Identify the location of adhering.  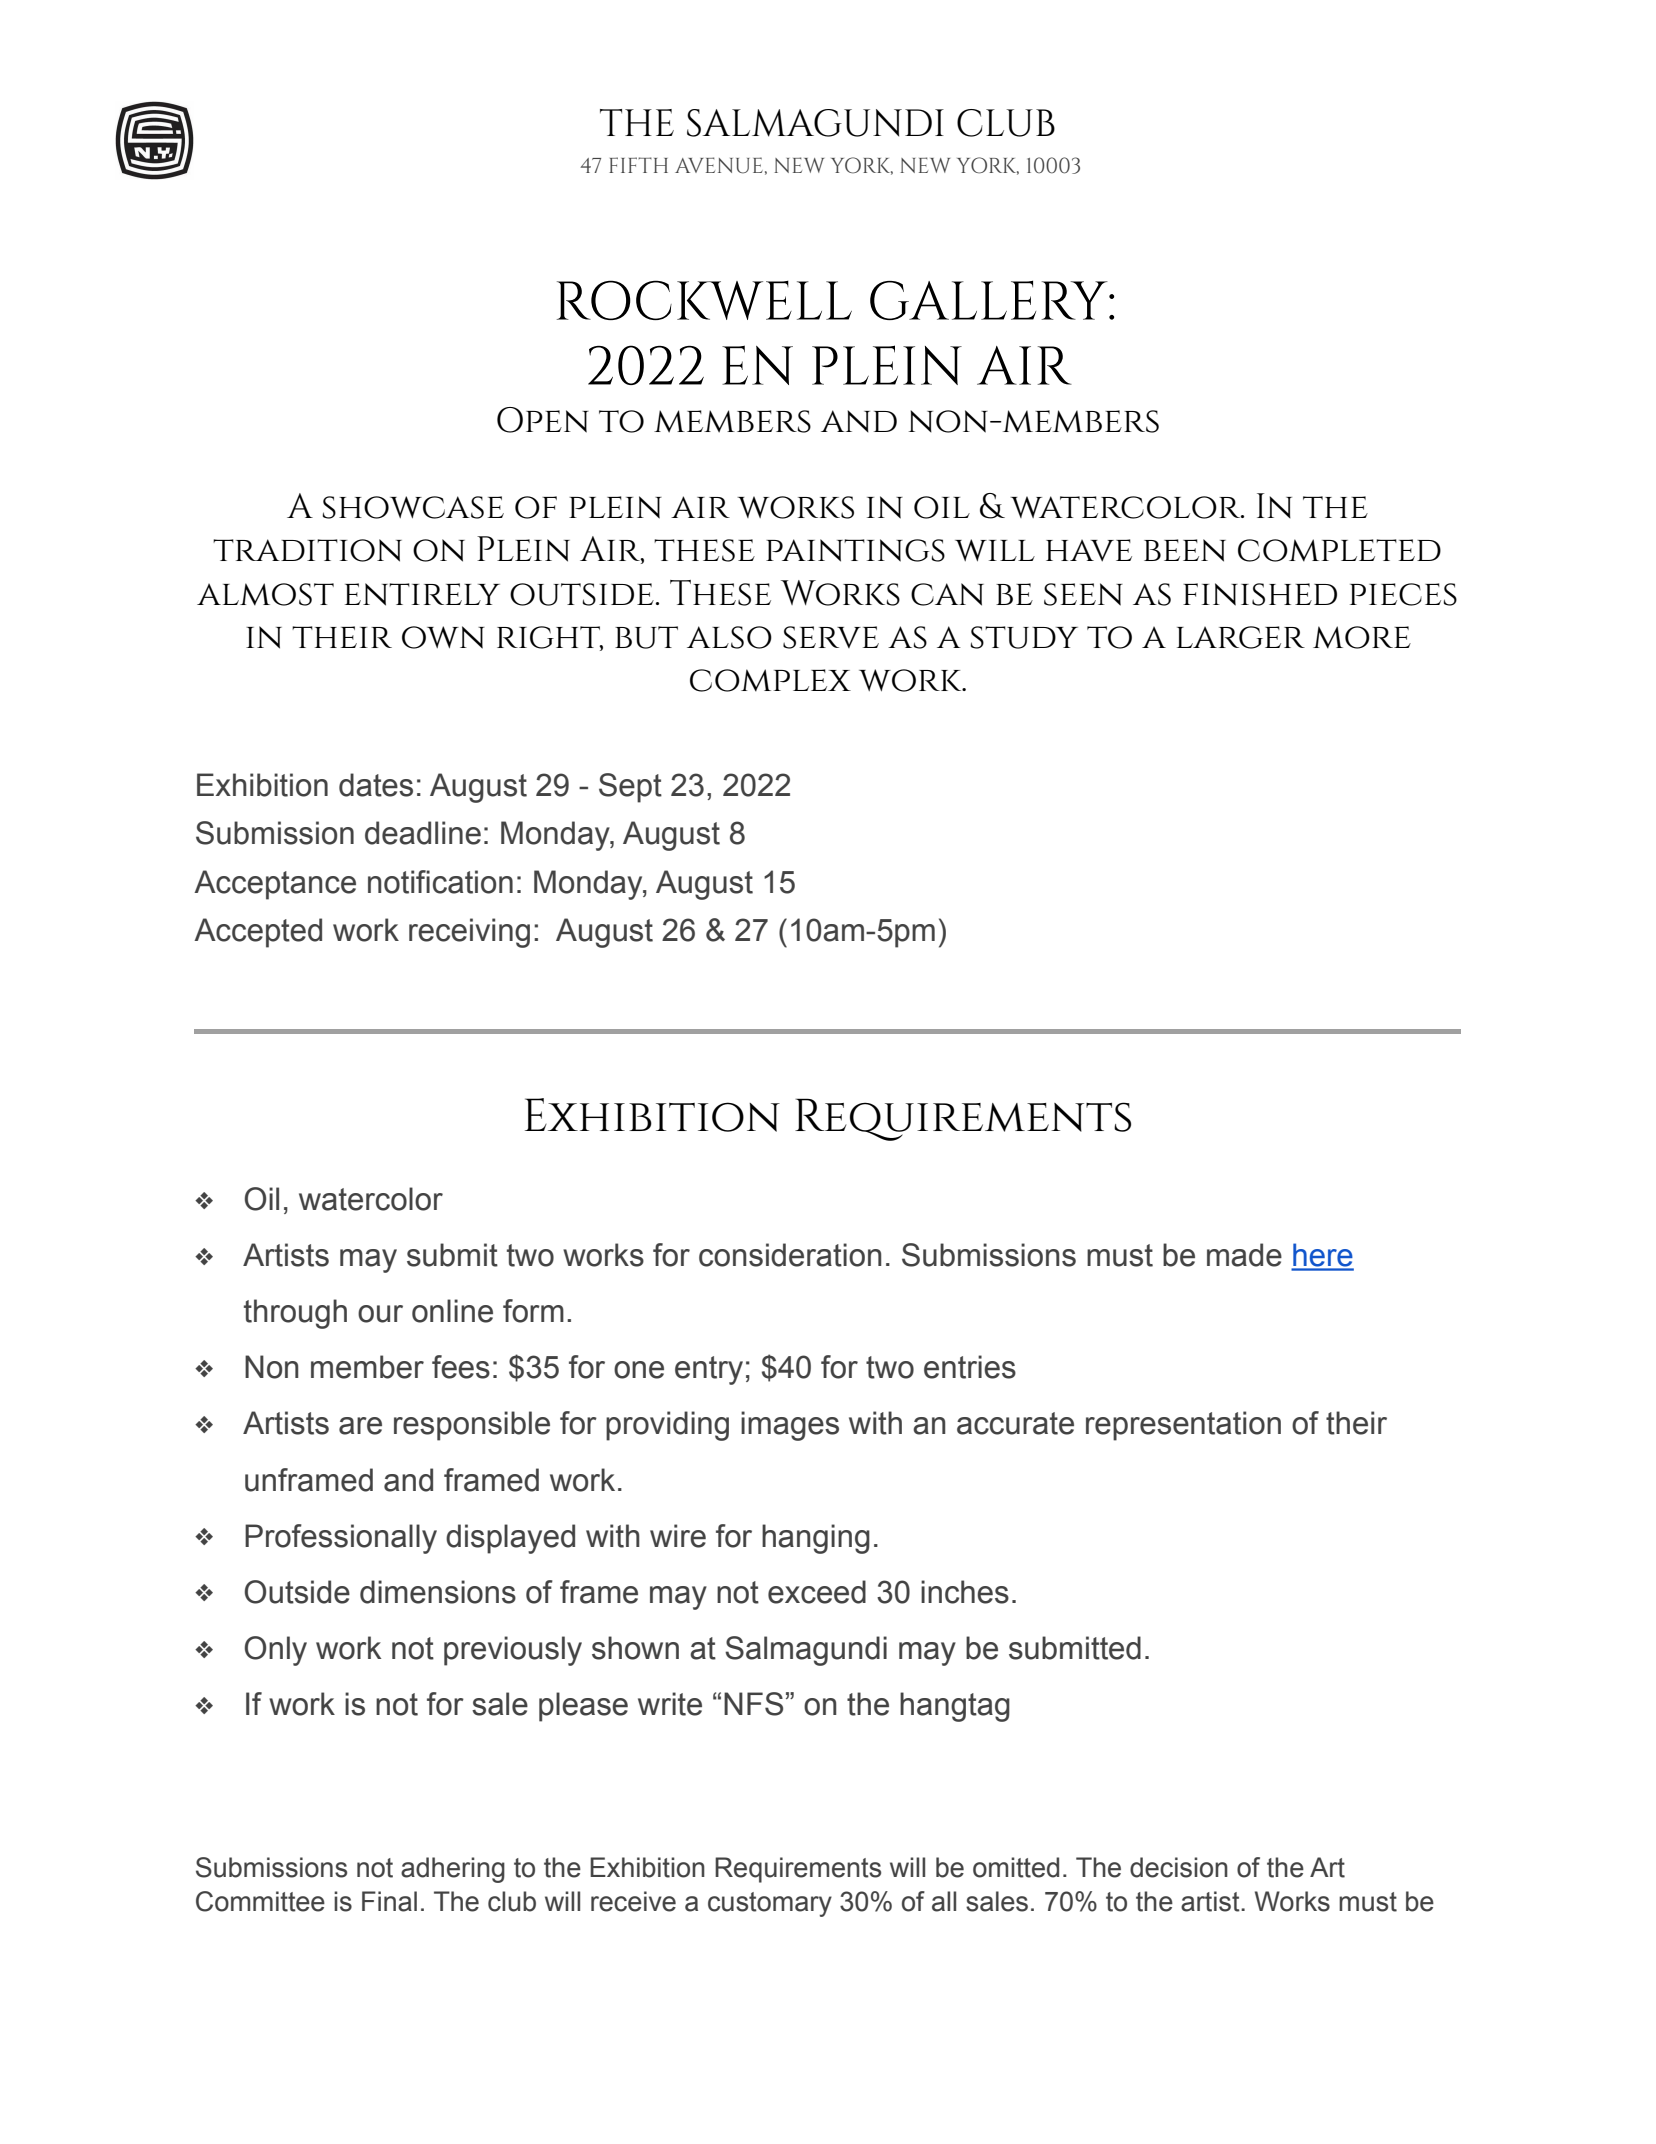
(453, 1870).
